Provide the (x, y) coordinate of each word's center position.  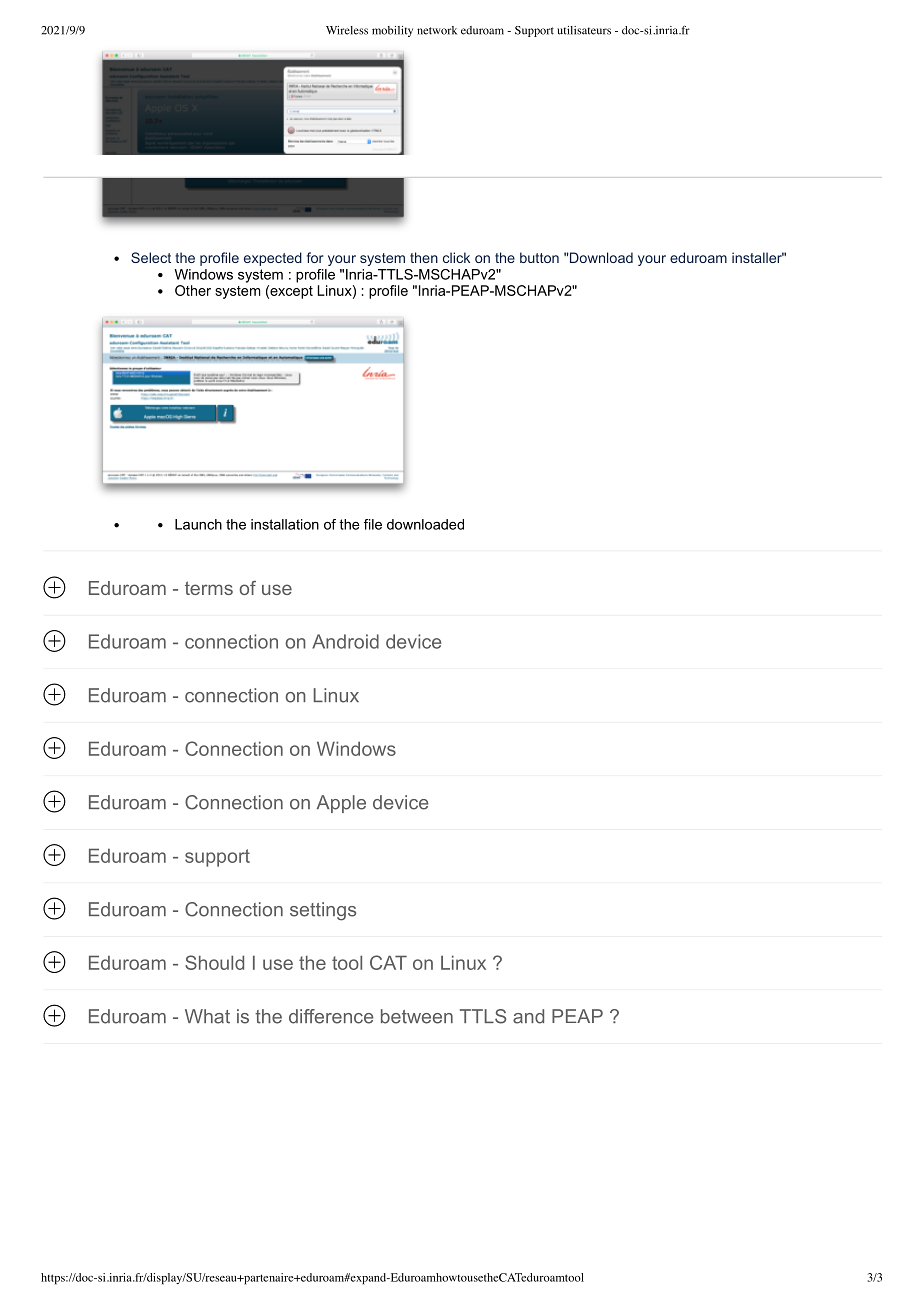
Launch (198, 524)
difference (331, 1016)
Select (151, 257)
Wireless (347, 30)
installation (285, 524)
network (437, 30)
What (207, 1016)
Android (345, 641)
